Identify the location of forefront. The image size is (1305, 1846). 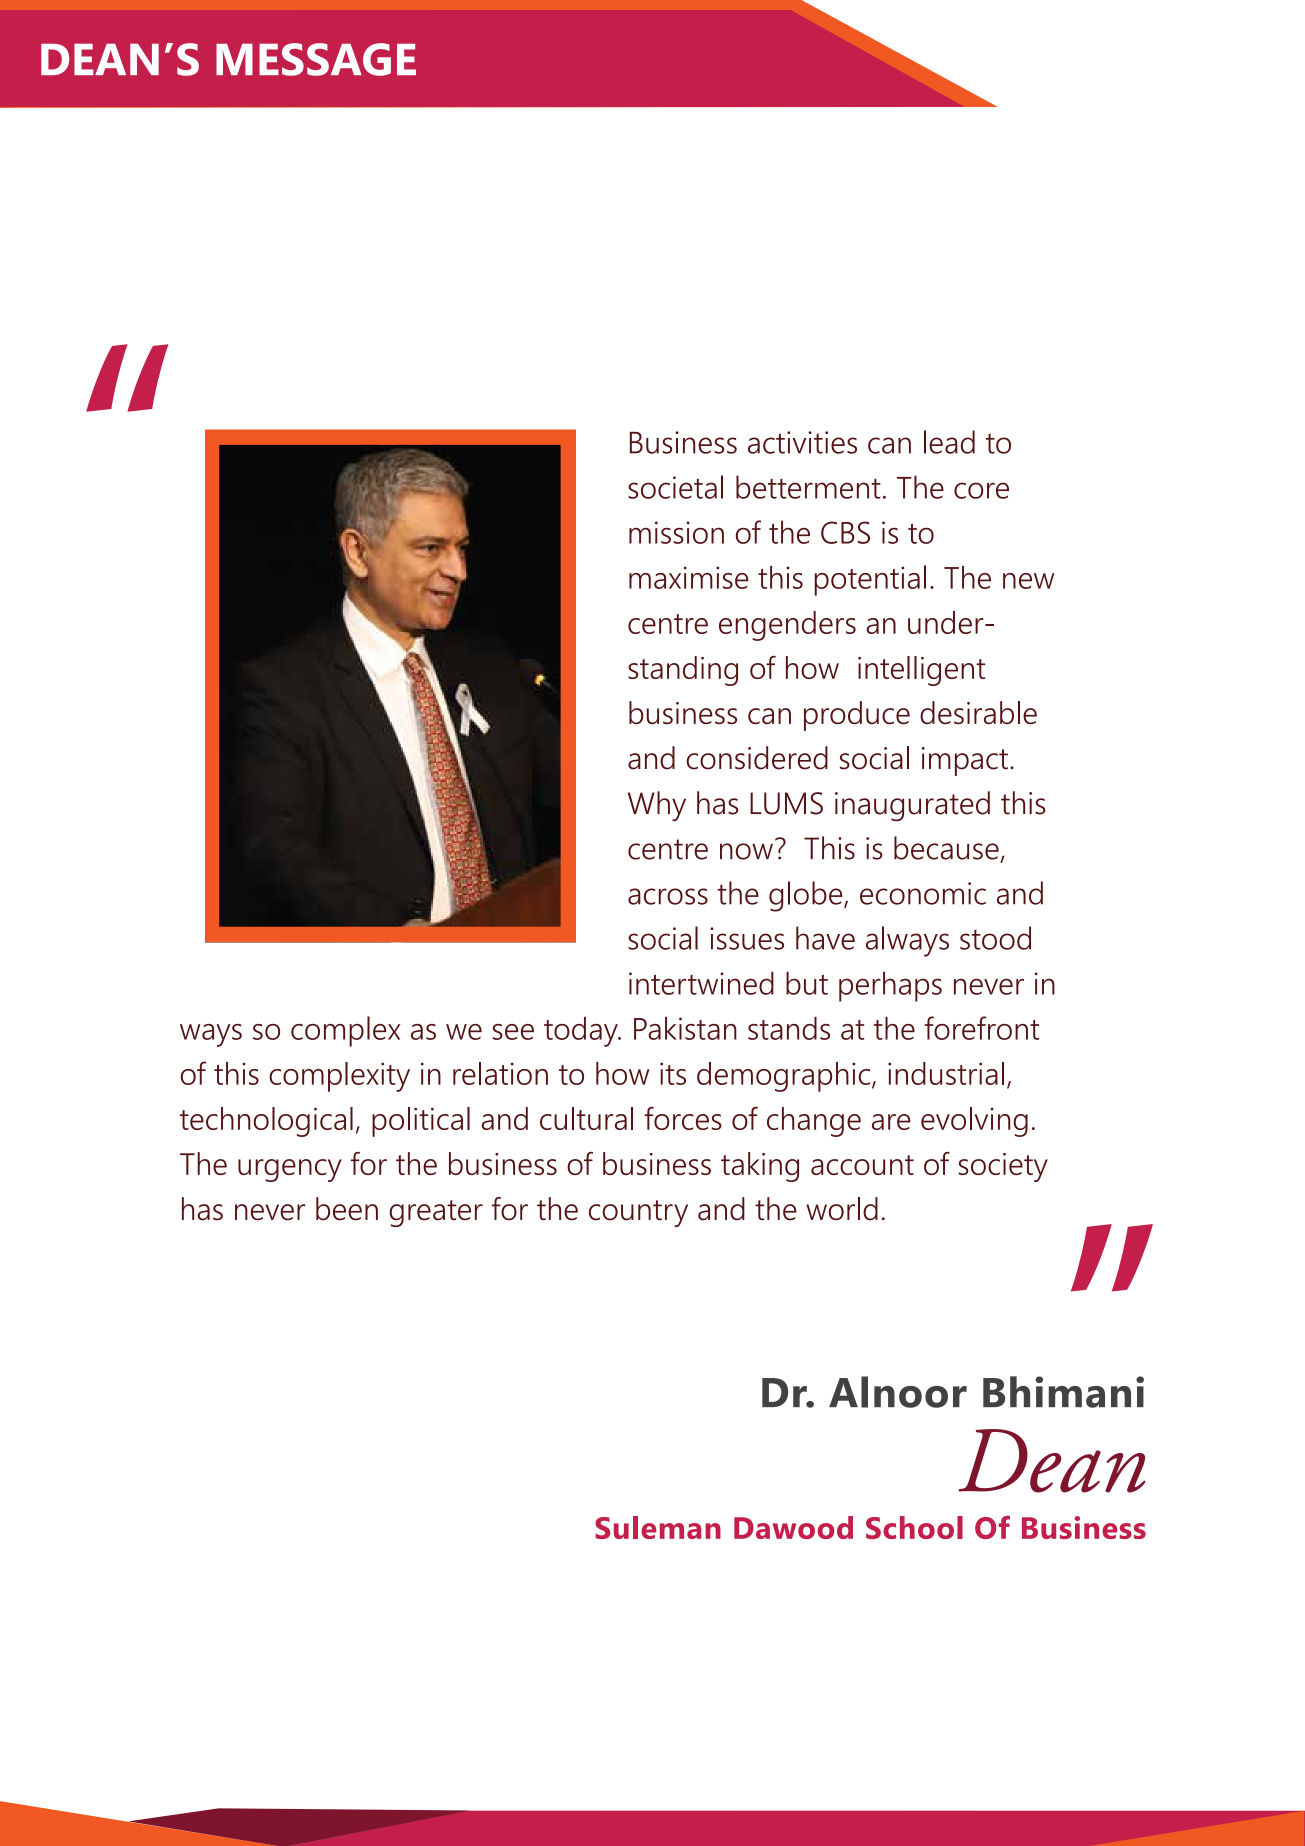
(982, 1028).
